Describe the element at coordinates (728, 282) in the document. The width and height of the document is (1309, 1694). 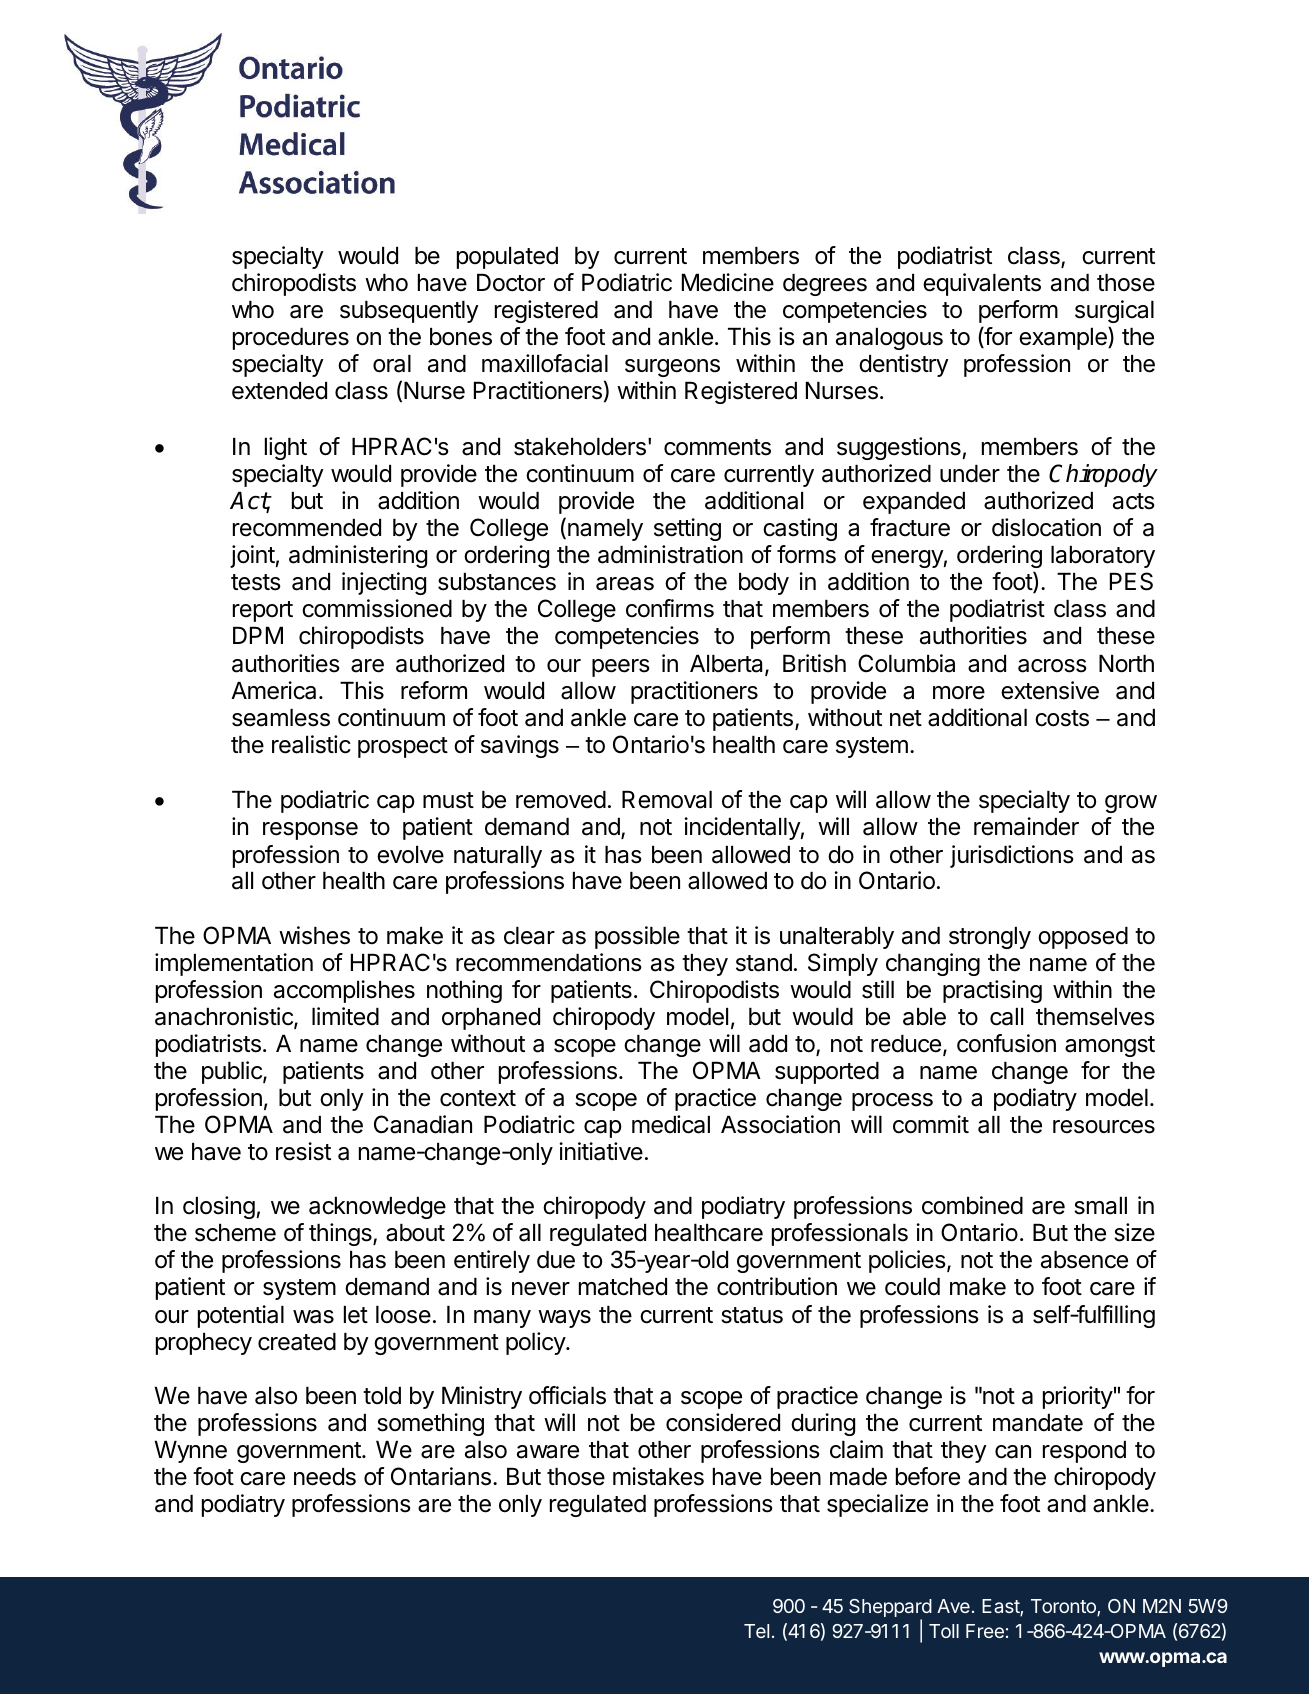
I see `Medicine` at that location.
